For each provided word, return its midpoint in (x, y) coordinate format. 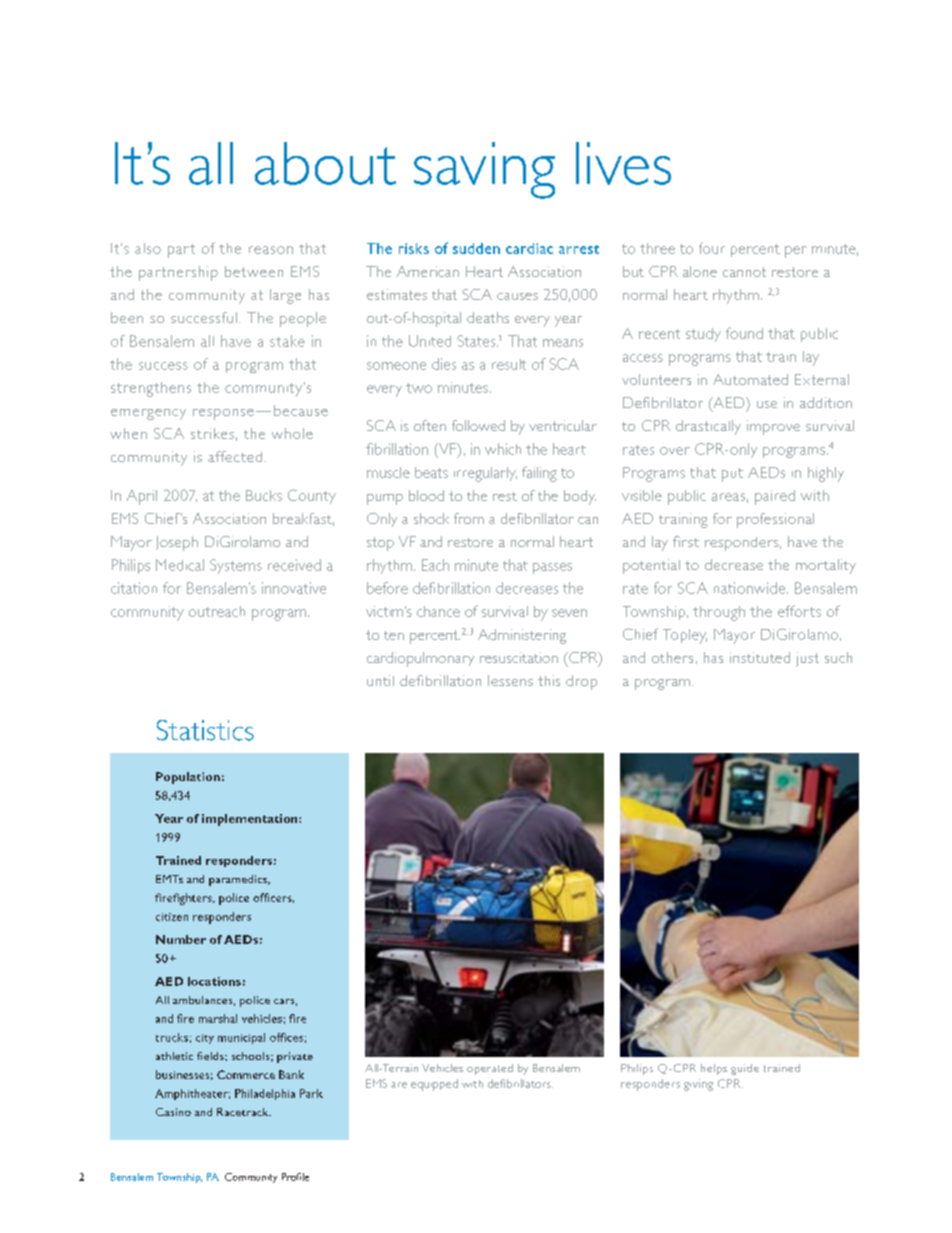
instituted (760, 657)
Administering (522, 636)
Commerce (246, 1074)
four (712, 248)
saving (484, 170)
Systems (236, 566)
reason (271, 250)
